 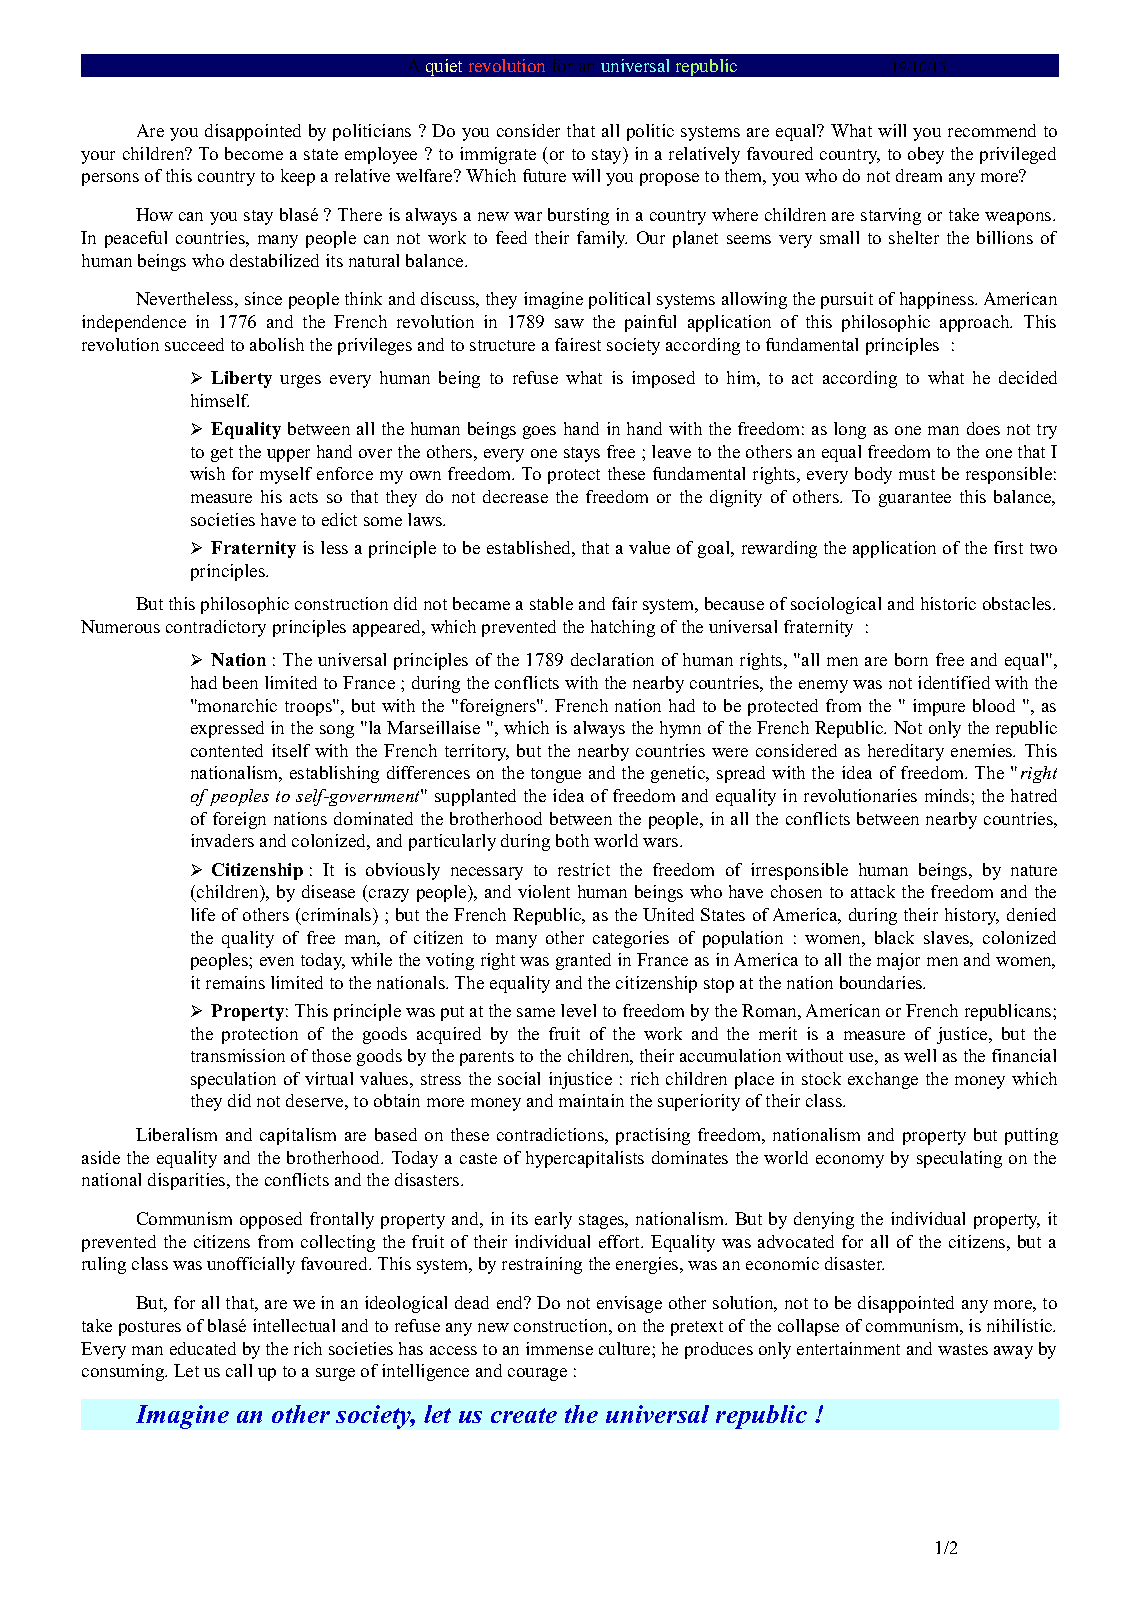 I want to click on tongue, so click(x=556, y=775).
